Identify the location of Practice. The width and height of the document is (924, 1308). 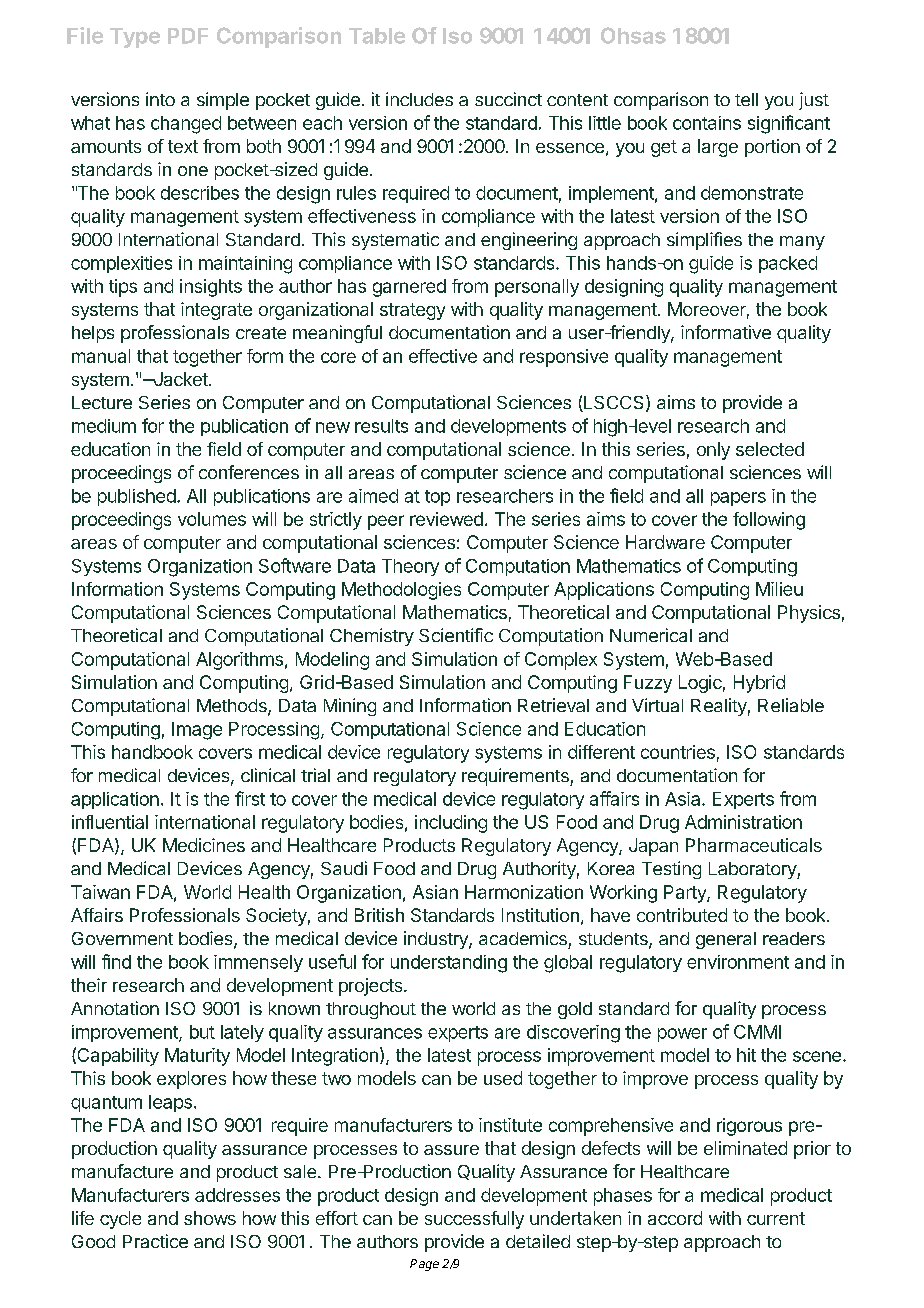
(155, 1241).
